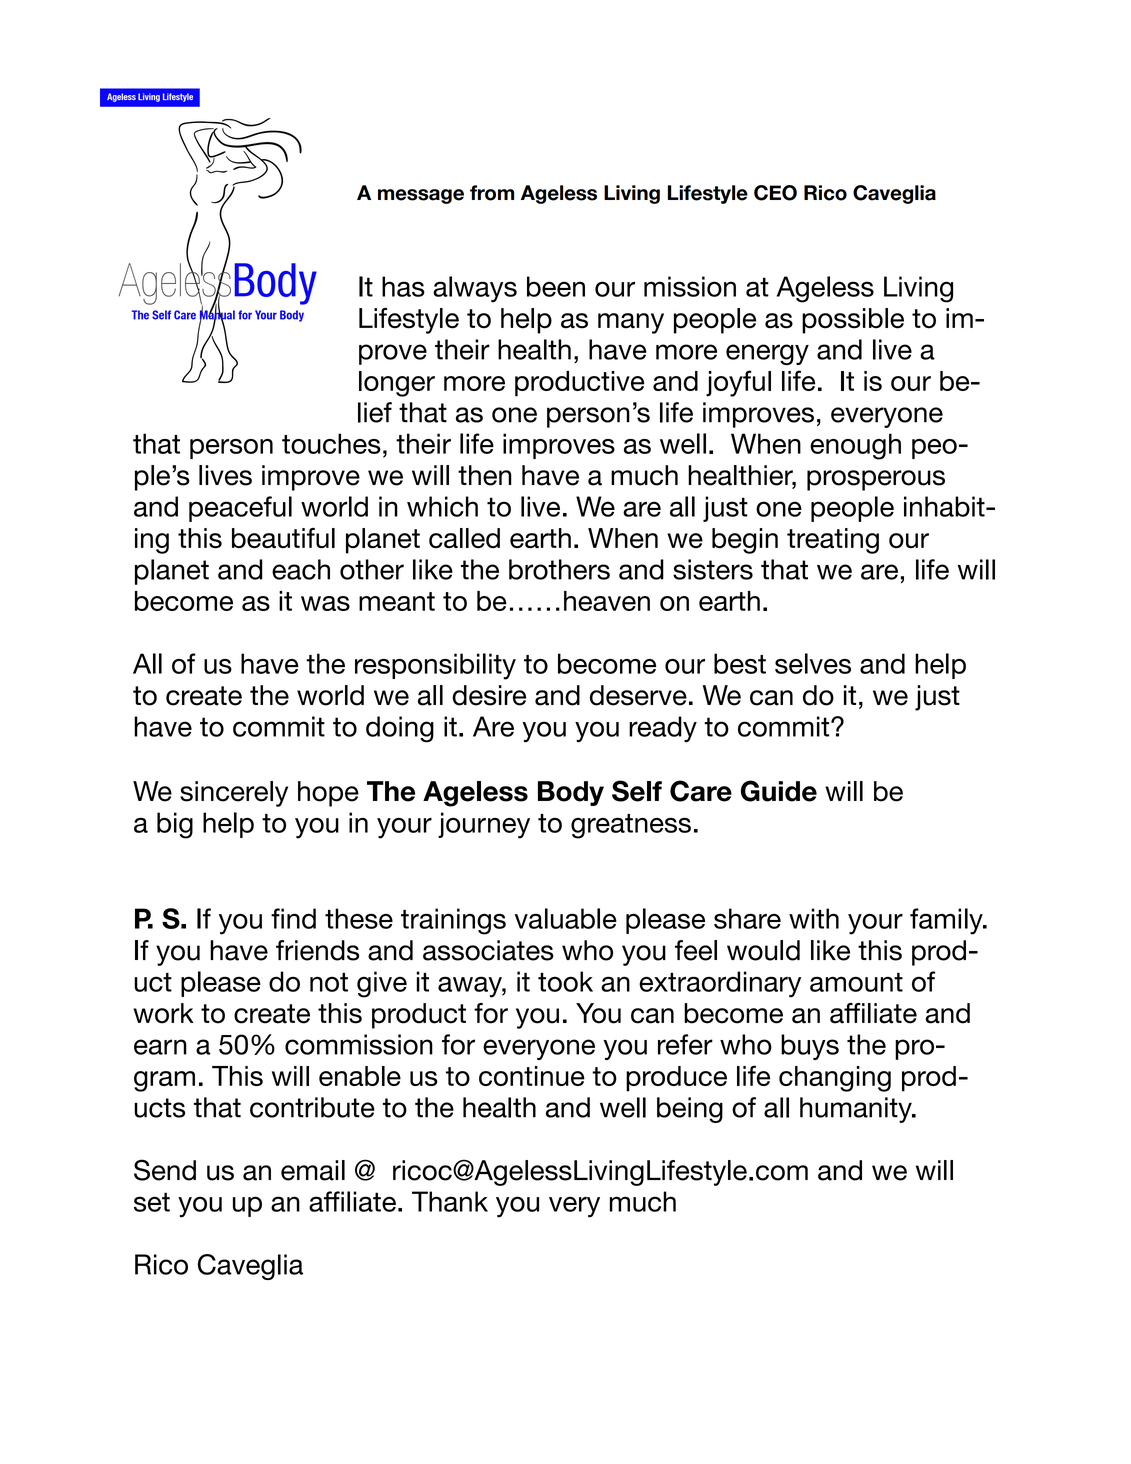 The width and height of the screenshot is (1131, 1464). I want to click on sincerely, so click(234, 794).
